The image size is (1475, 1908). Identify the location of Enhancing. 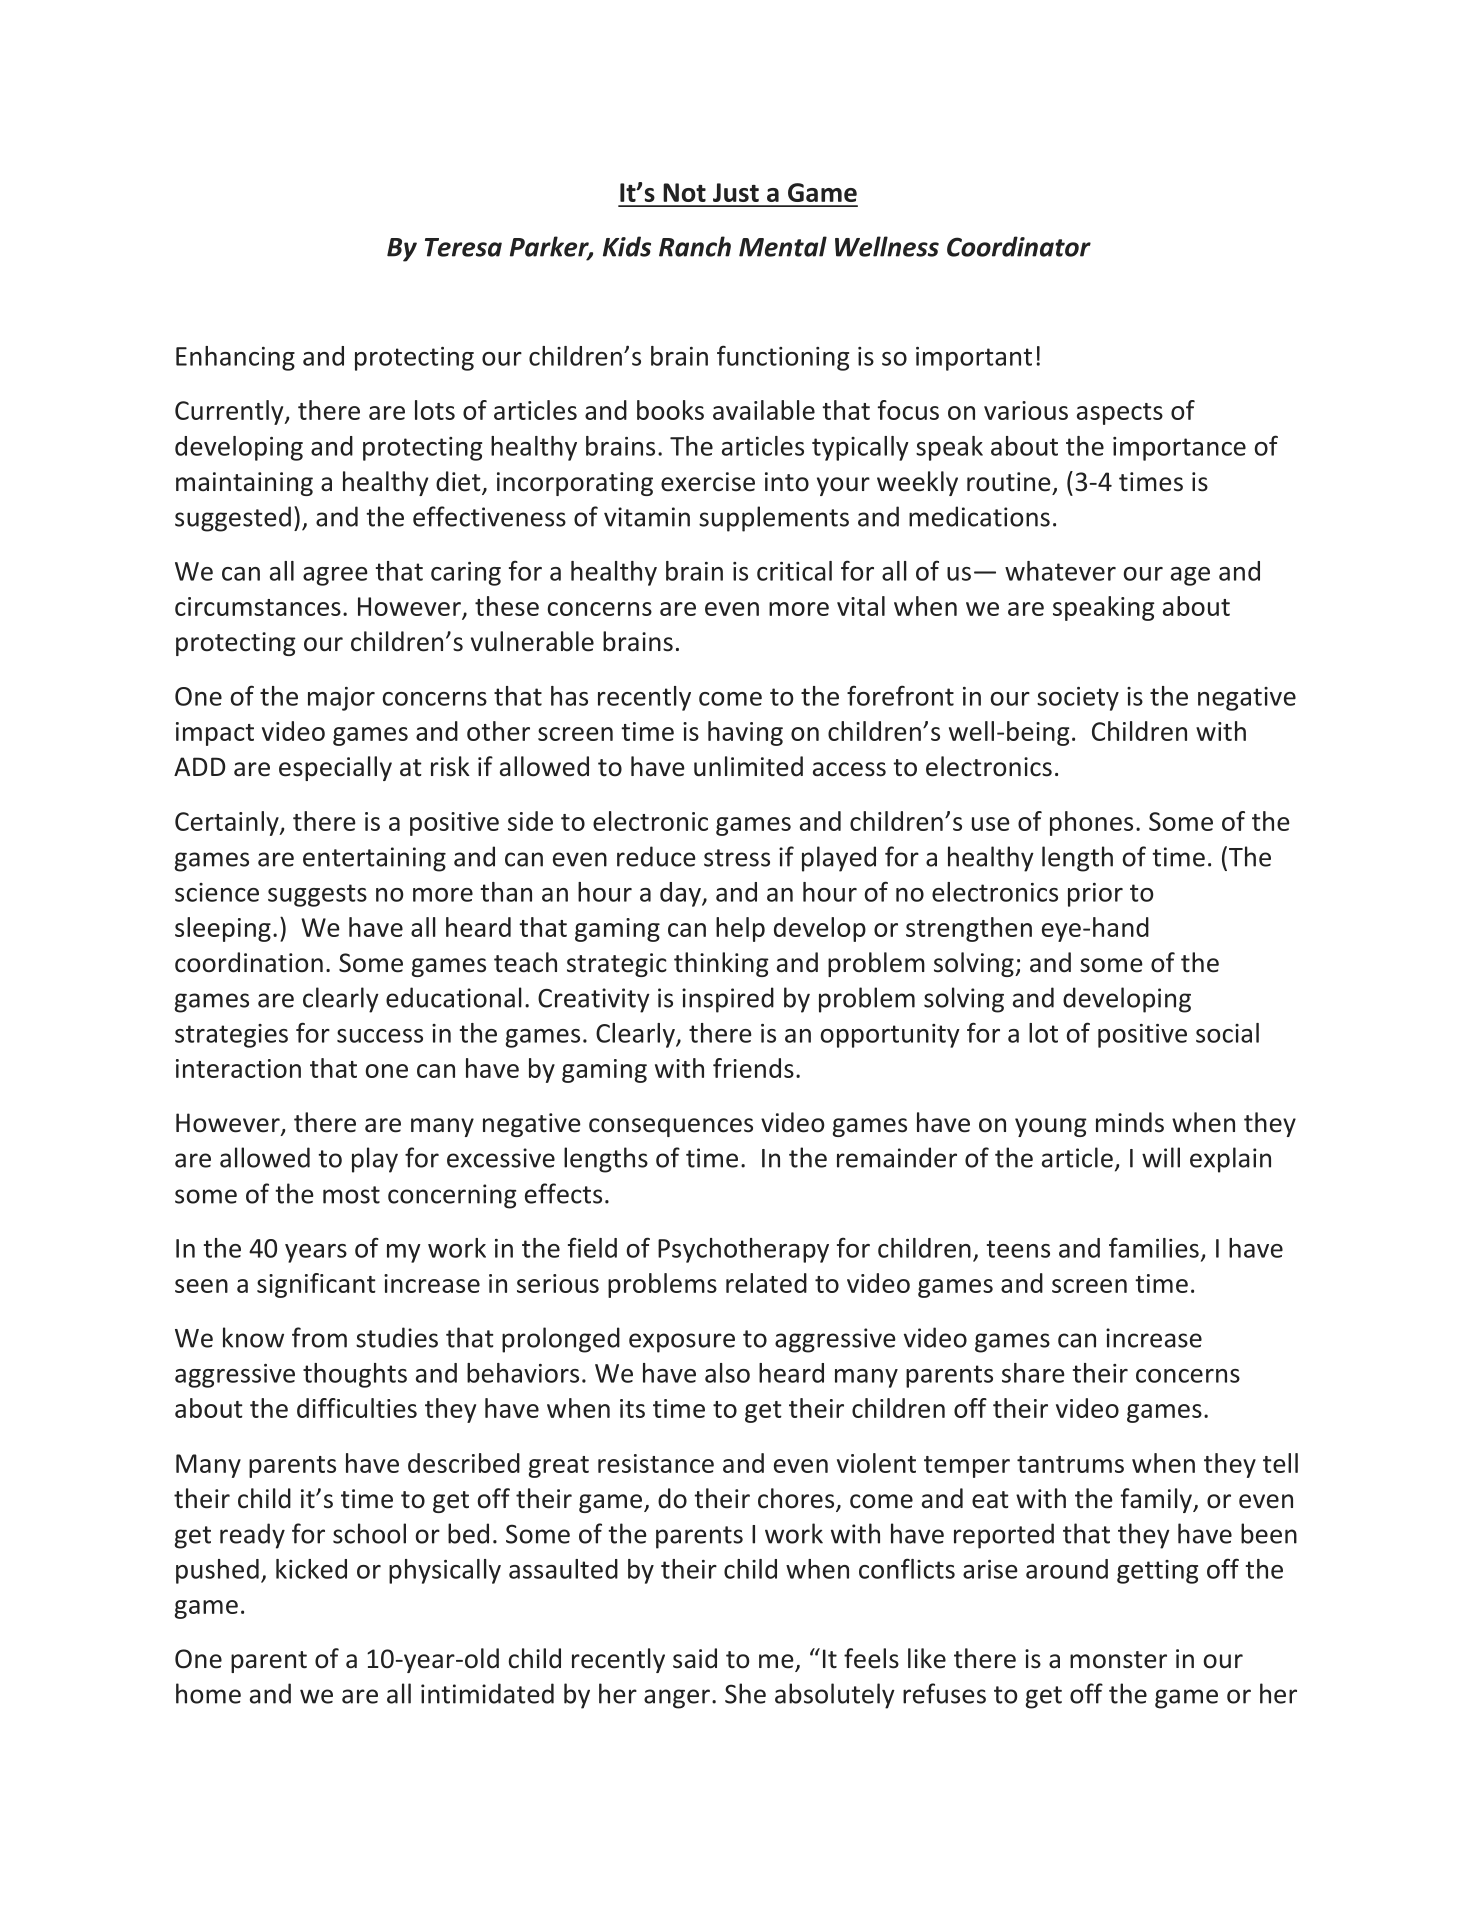
(235, 358).
